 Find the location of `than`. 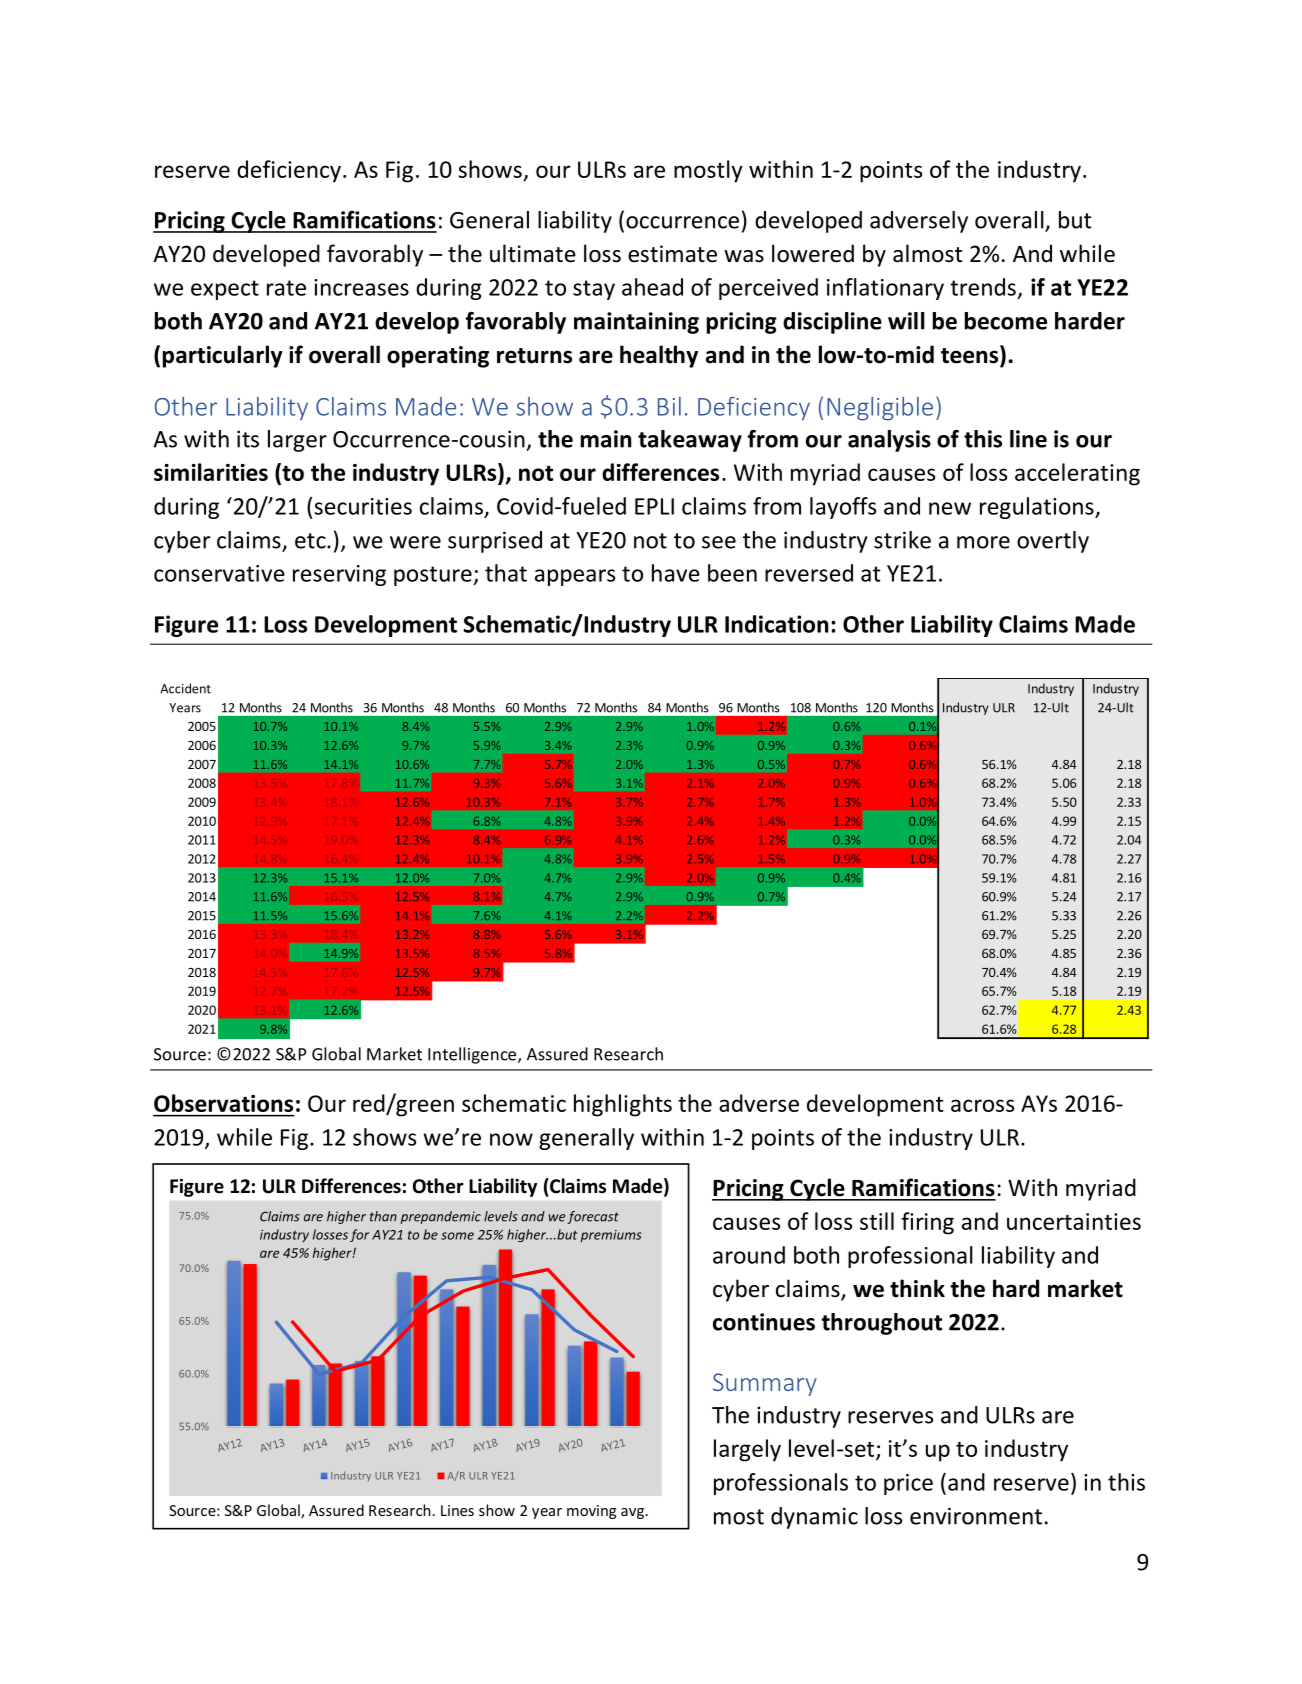

than is located at coordinates (383, 1216).
